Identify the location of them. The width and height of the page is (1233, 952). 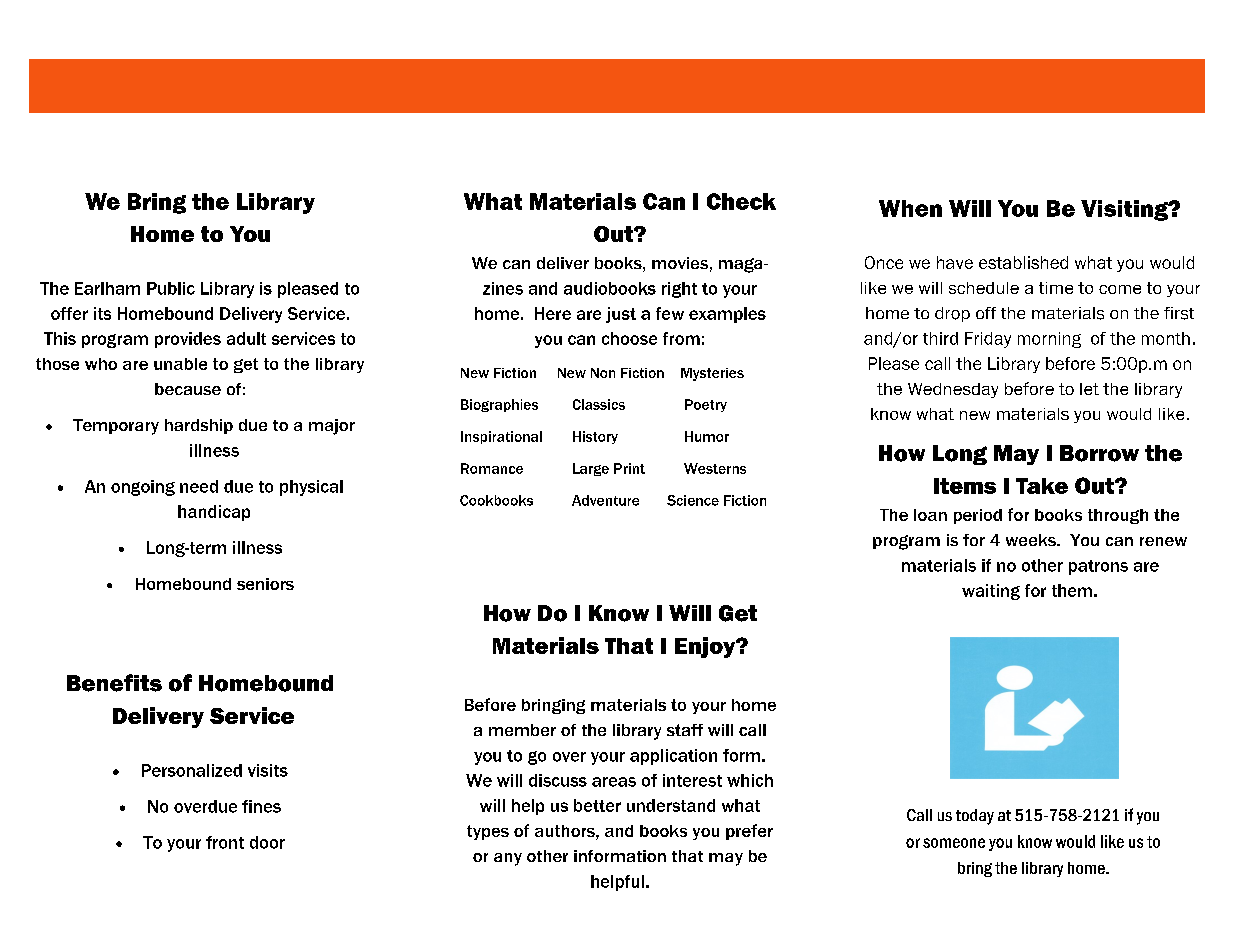
(1072, 590).
